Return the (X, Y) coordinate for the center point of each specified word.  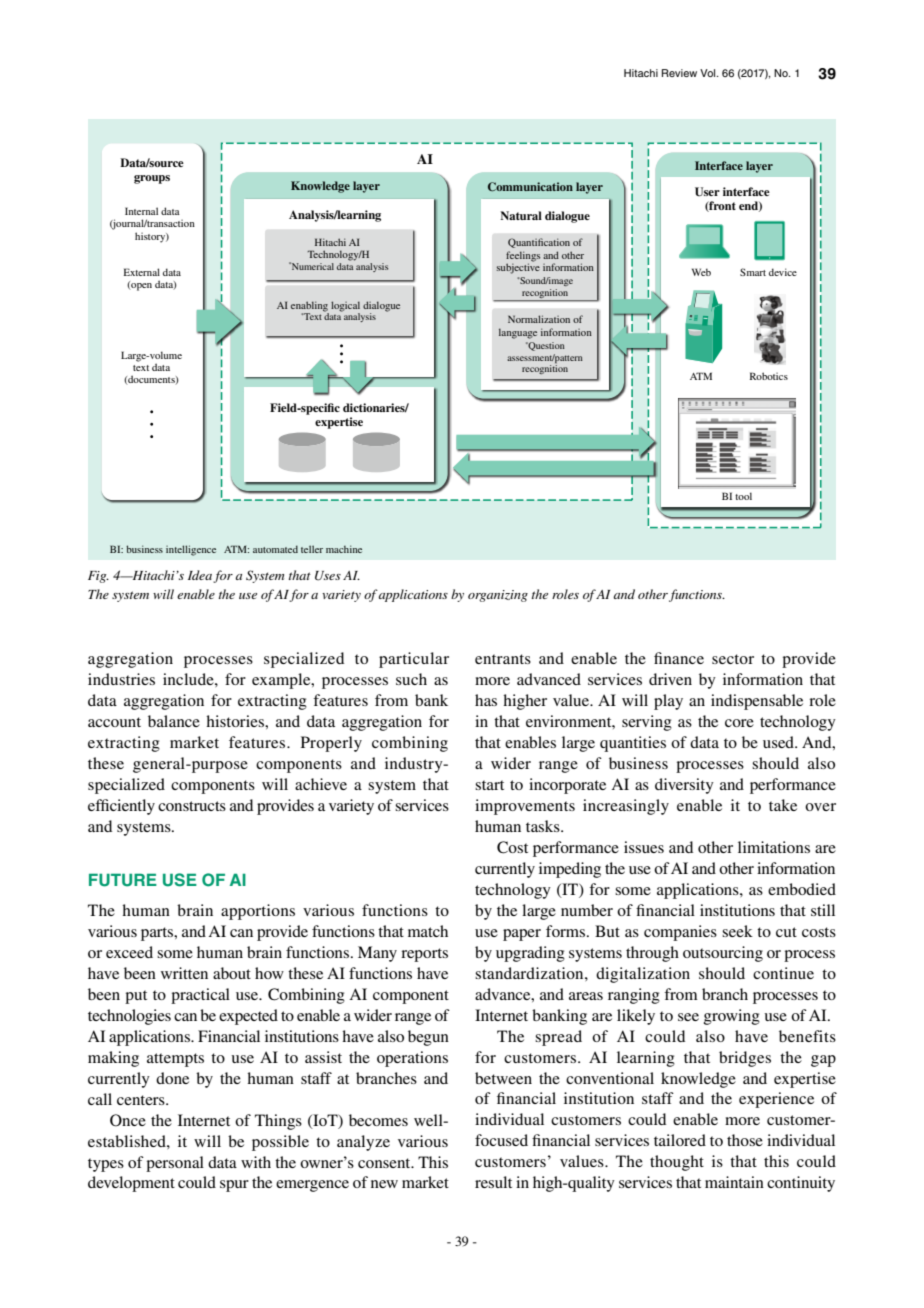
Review (679, 73)
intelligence (191, 550)
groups (152, 179)
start (489, 785)
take (783, 805)
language (518, 333)
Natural (521, 215)
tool (743, 496)
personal (175, 1164)
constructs (192, 806)
